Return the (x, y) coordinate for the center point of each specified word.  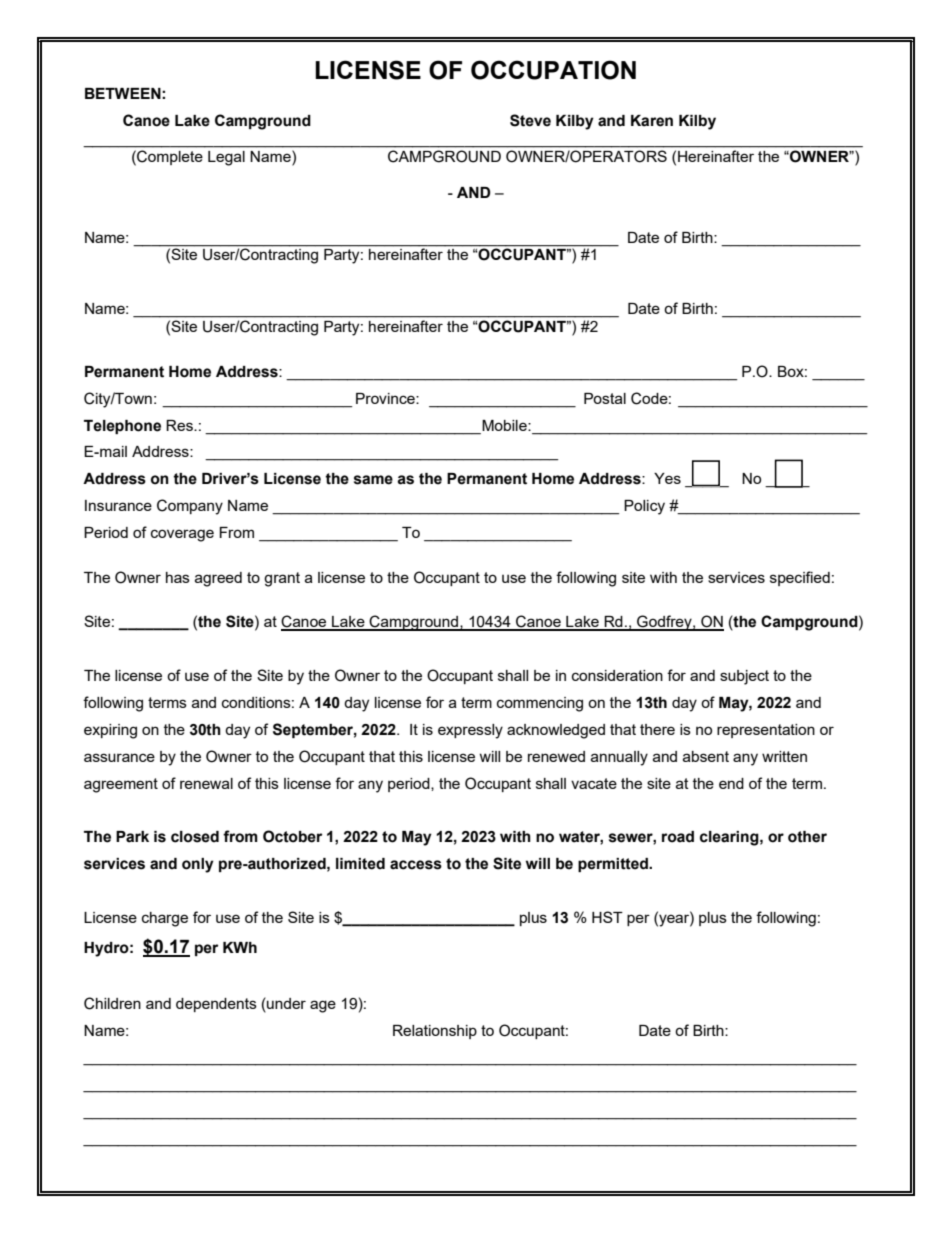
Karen (652, 121)
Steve (530, 120)
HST (607, 917)
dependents (216, 1005)
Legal (226, 158)
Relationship (435, 1032)
